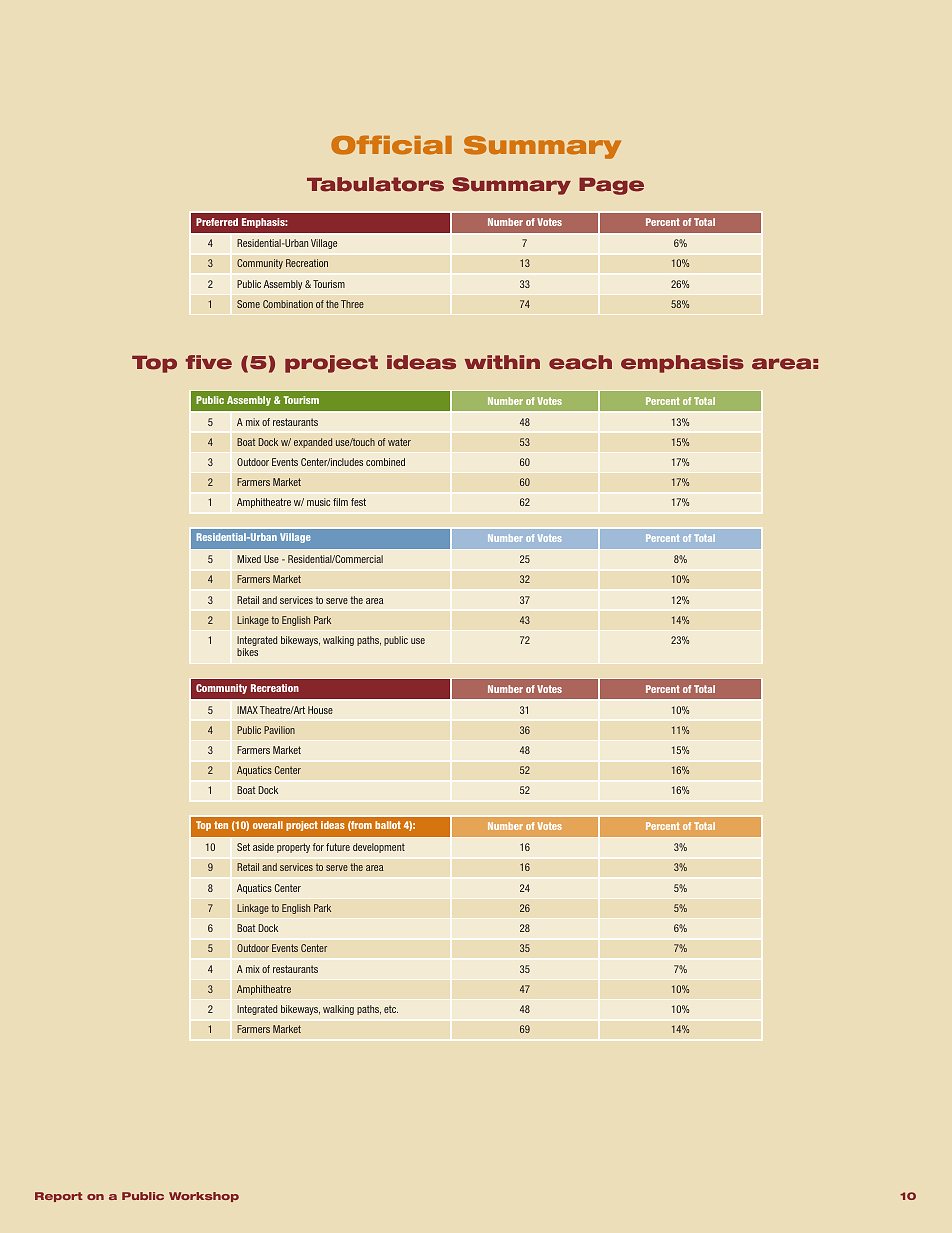 The height and width of the document is (1233, 952). I want to click on Workshop, so click(204, 1197).
